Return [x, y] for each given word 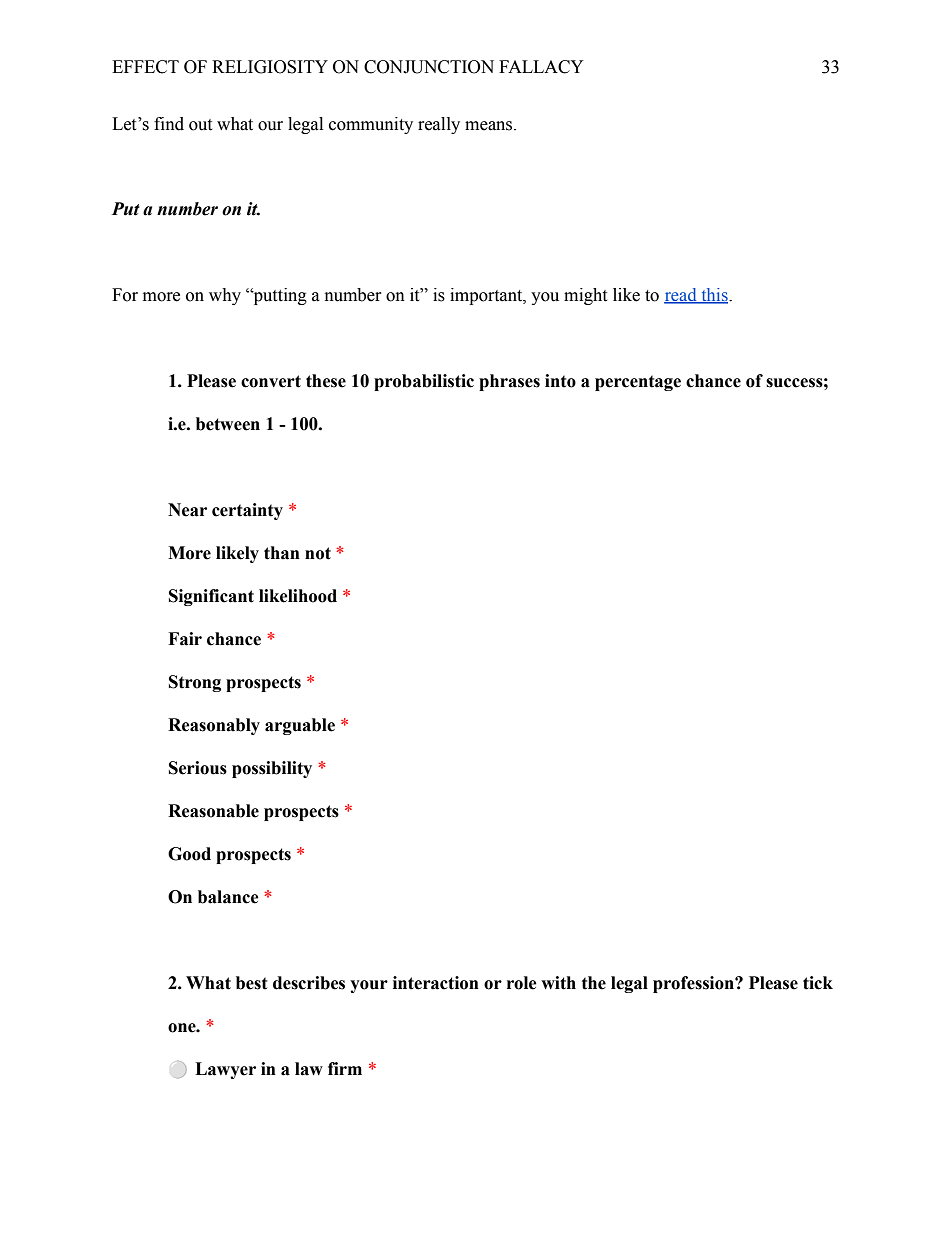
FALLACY [541, 67]
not [318, 553]
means [490, 126]
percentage [638, 383]
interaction [436, 983]
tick [818, 983]
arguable [300, 726]
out [200, 125]
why [225, 296]
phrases [509, 382]
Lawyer [225, 1070]
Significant [211, 597]
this [714, 296]
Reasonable [213, 811]
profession [694, 984]
